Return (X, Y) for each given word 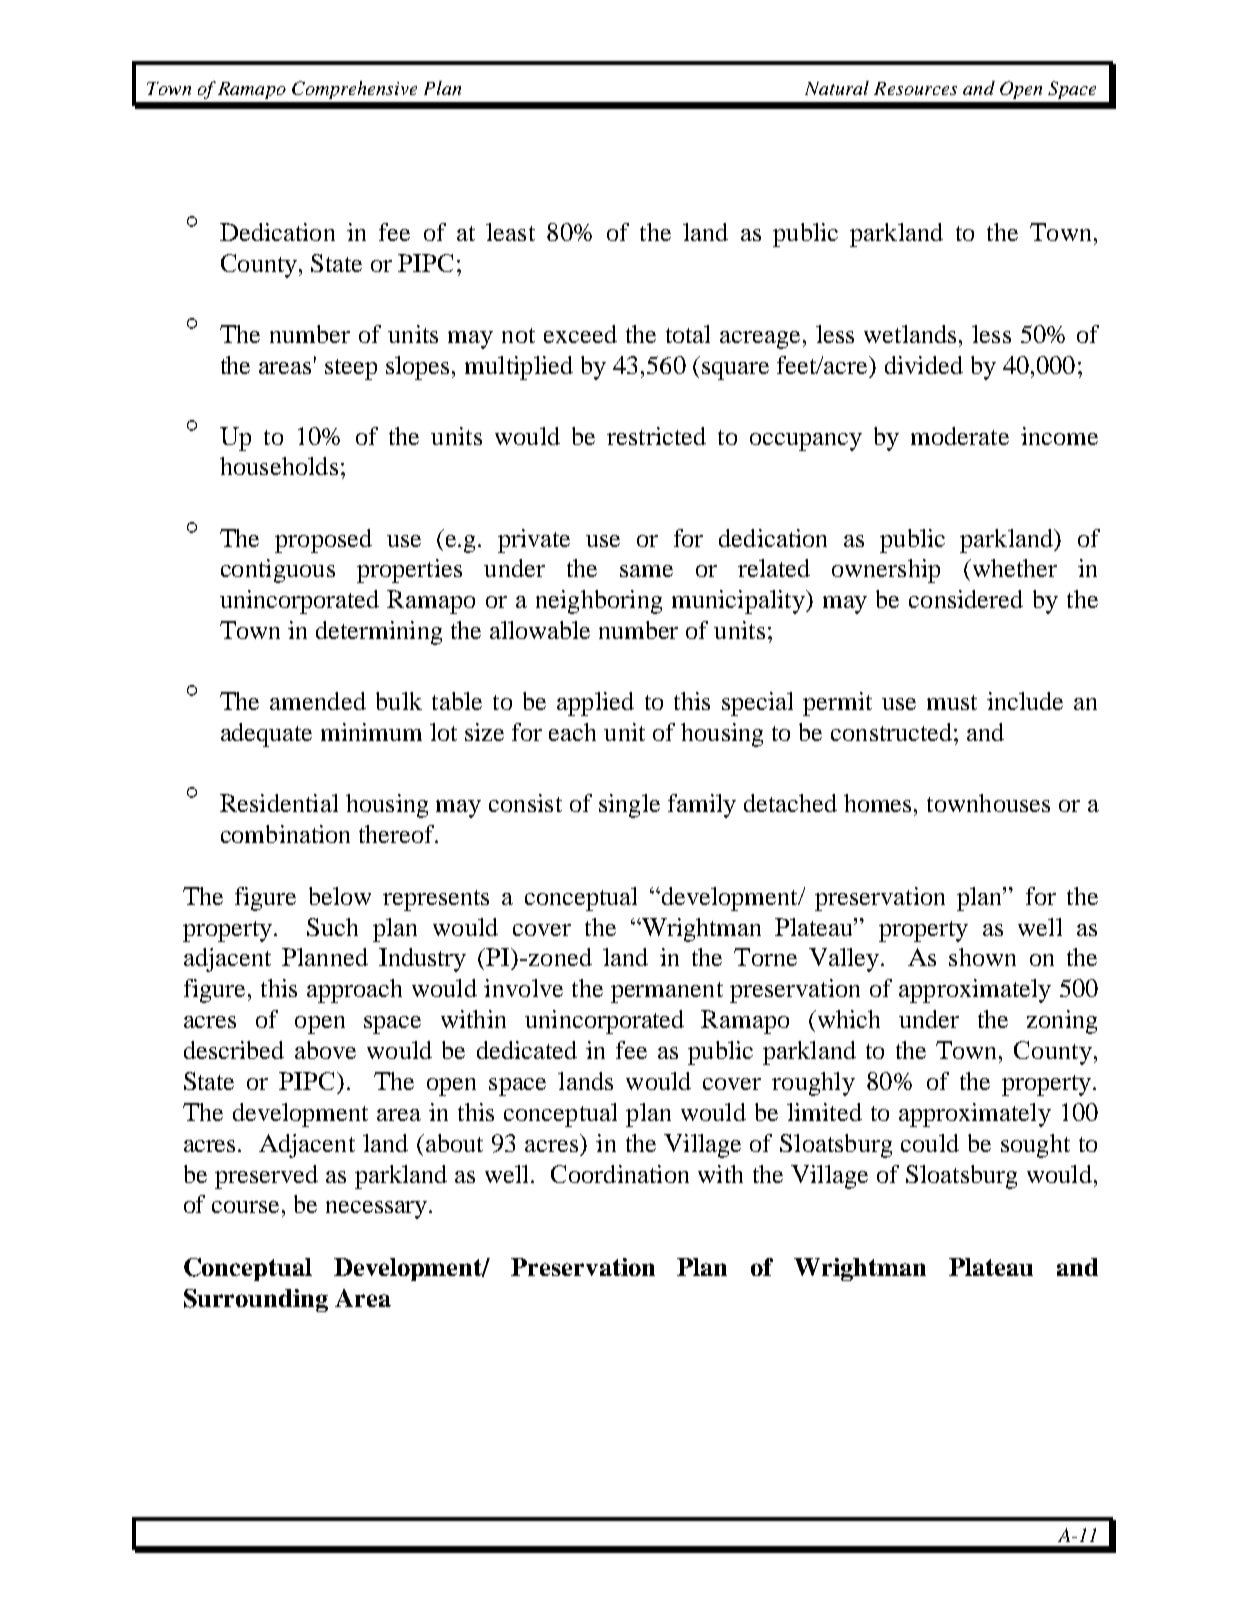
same (646, 571)
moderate (960, 436)
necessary (378, 1210)
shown (982, 957)
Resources (915, 88)
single (629, 806)
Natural (837, 88)
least (510, 232)
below (340, 896)
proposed (323, 541)
